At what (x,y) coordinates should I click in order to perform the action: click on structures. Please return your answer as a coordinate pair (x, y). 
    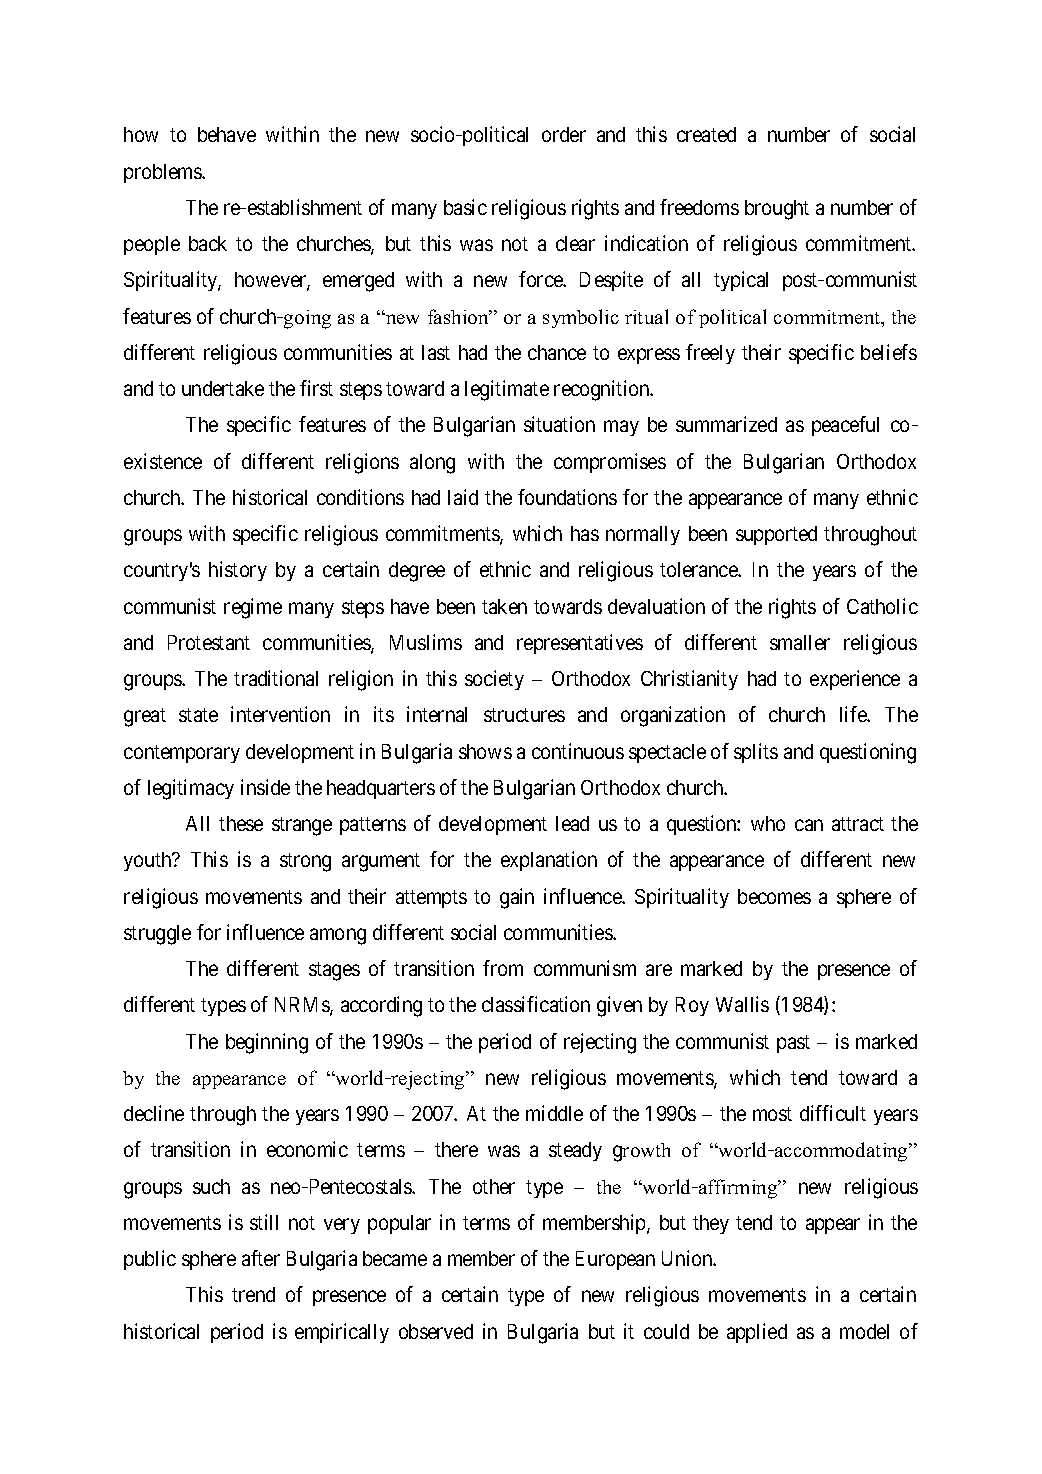
    Looking at the image, I should click on (524, 715).
